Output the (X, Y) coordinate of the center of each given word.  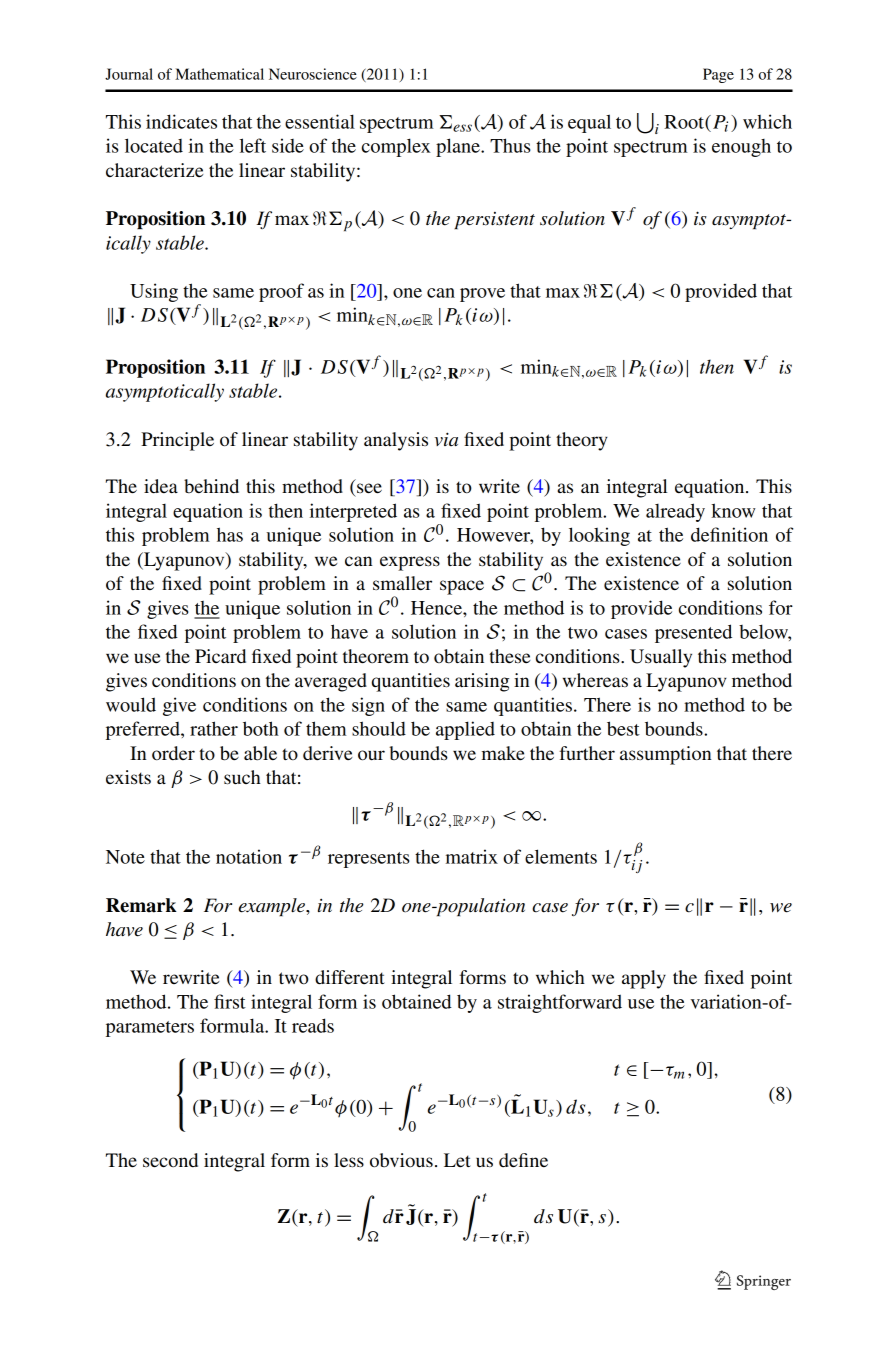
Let (457, 1160)
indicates (181, 121)
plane (459, 147)
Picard (220, 656)
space (462, 587)
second (170, 1160)
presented (693, 633)
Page (718, 75)
